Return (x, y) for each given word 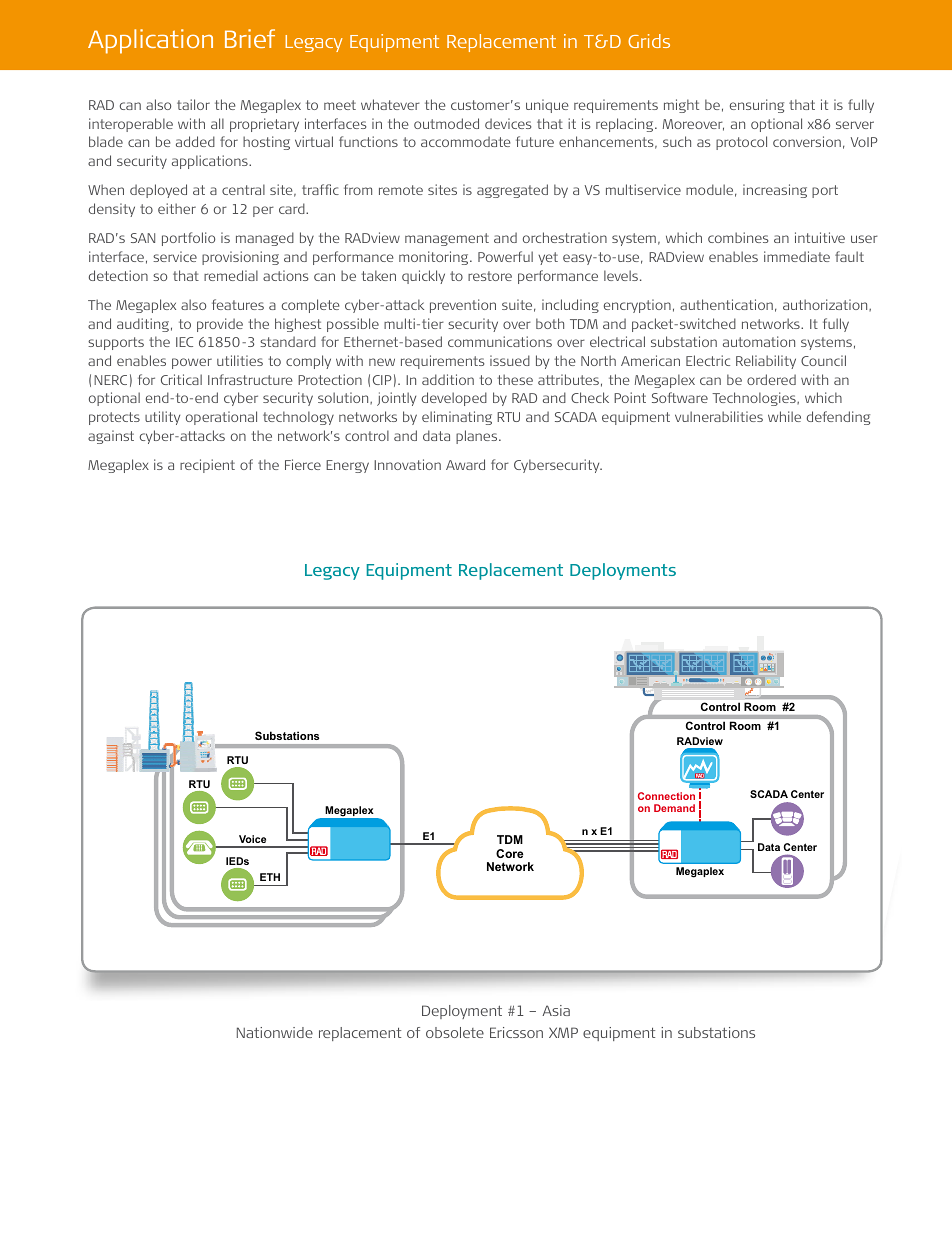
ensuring (757, 106)
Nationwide (275, 1032)
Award (465, 464)
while (784, 416)
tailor (193, 104)
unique (547, 106)
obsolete (455, 1032)
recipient (207, 466)
